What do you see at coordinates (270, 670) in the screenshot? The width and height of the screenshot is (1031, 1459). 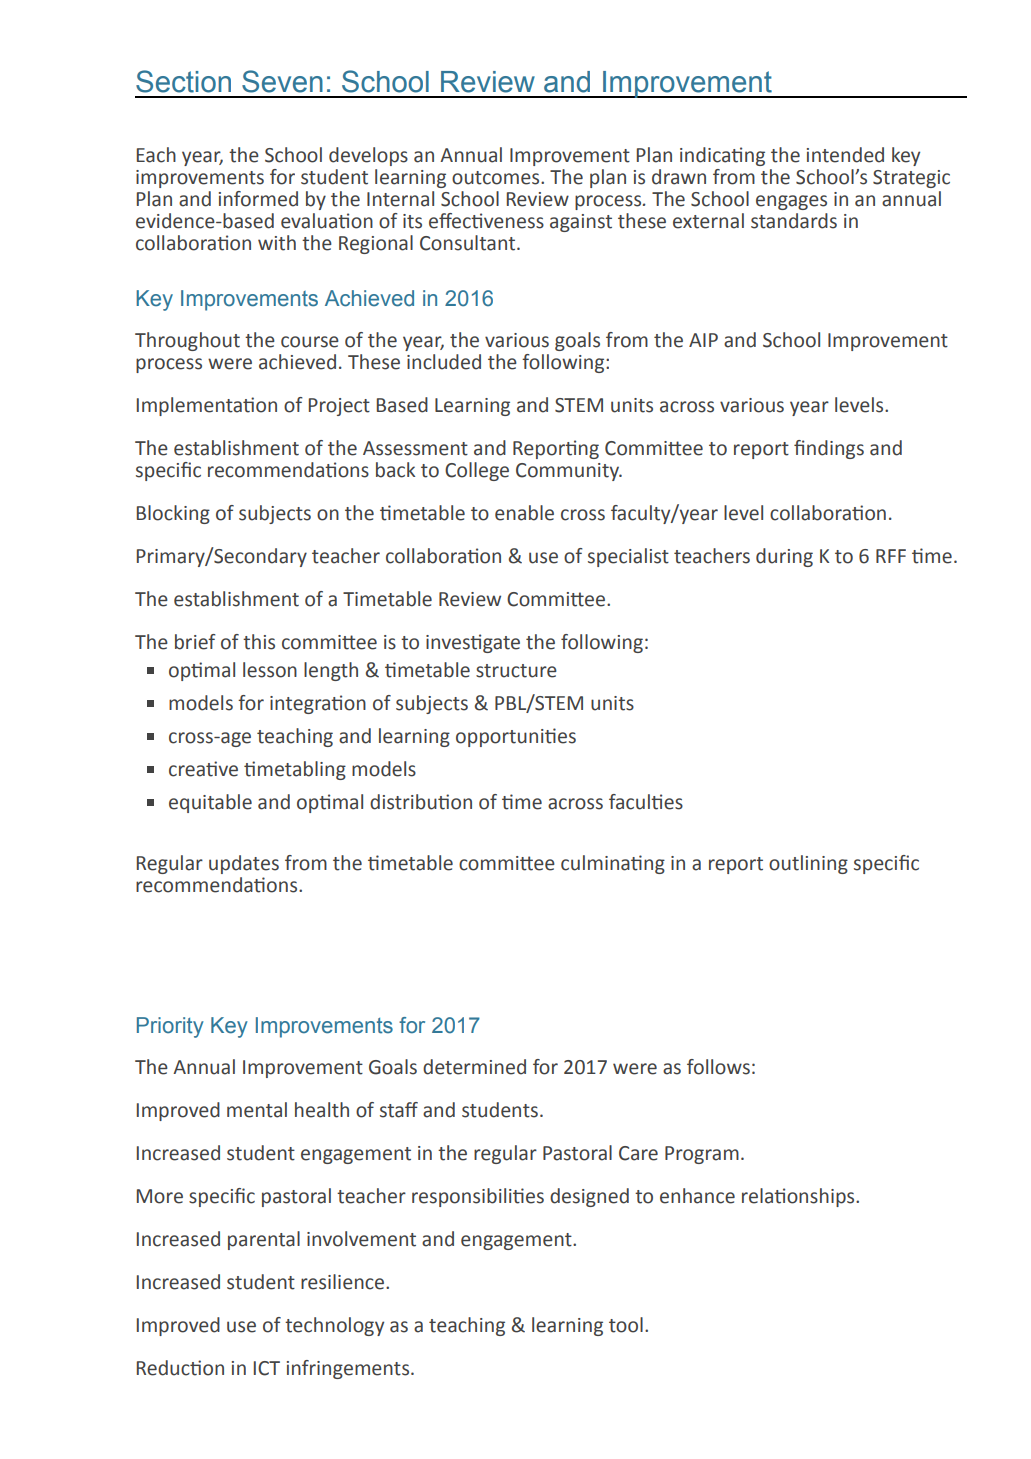 I see `lesson` at bounding box center [270, 670].
